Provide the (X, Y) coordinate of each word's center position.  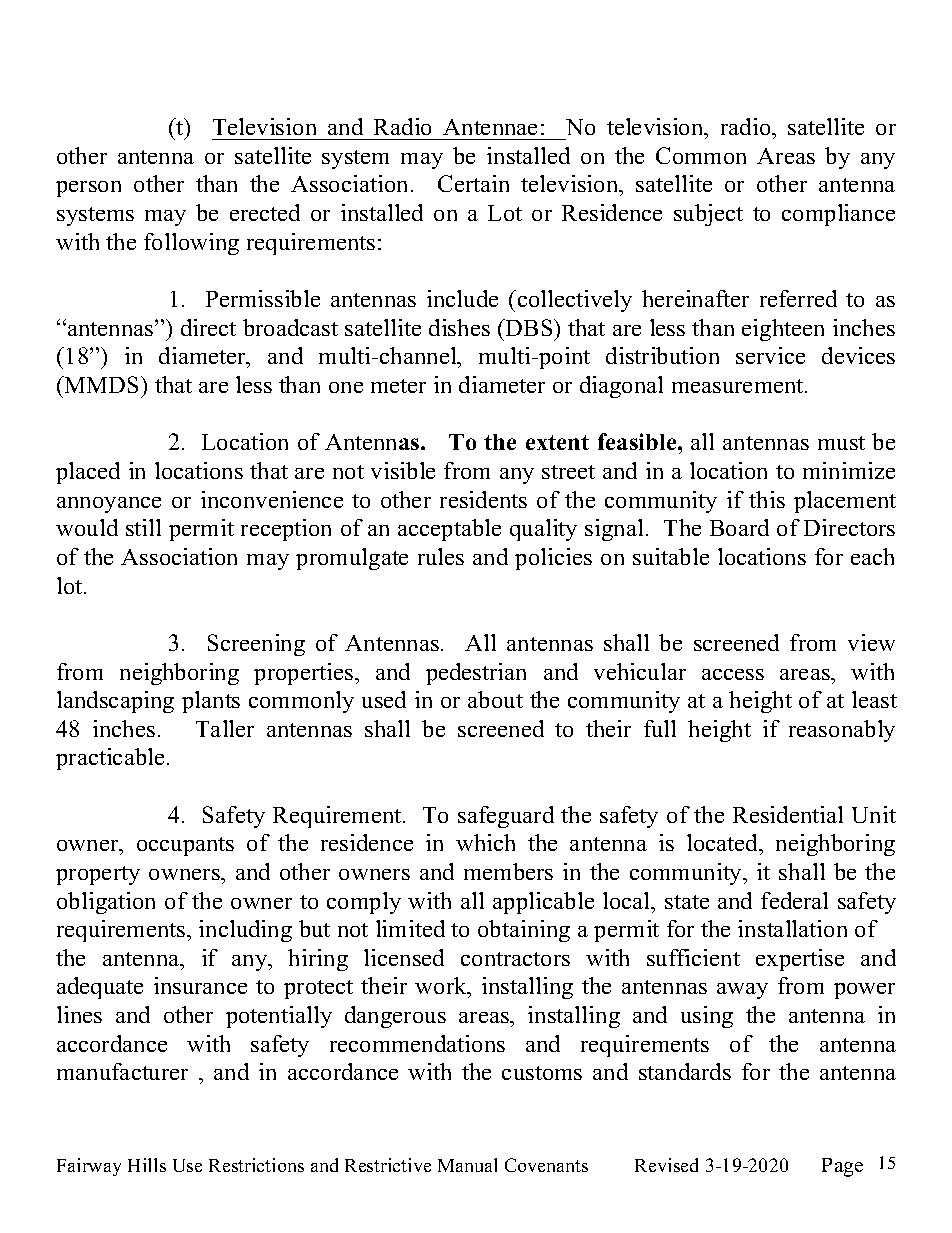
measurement (739, 386)
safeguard (506, 817)
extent (557, 442)
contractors (515, 959)
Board (739, 527)
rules (441, 556)
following (191, 244)
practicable (110, 759)
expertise (800, 960)
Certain (473, 183)
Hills (147, 1165)
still (143, 527)
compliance (838, 215)
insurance (200, 985)
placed (88, 473)
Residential (788, 814)
